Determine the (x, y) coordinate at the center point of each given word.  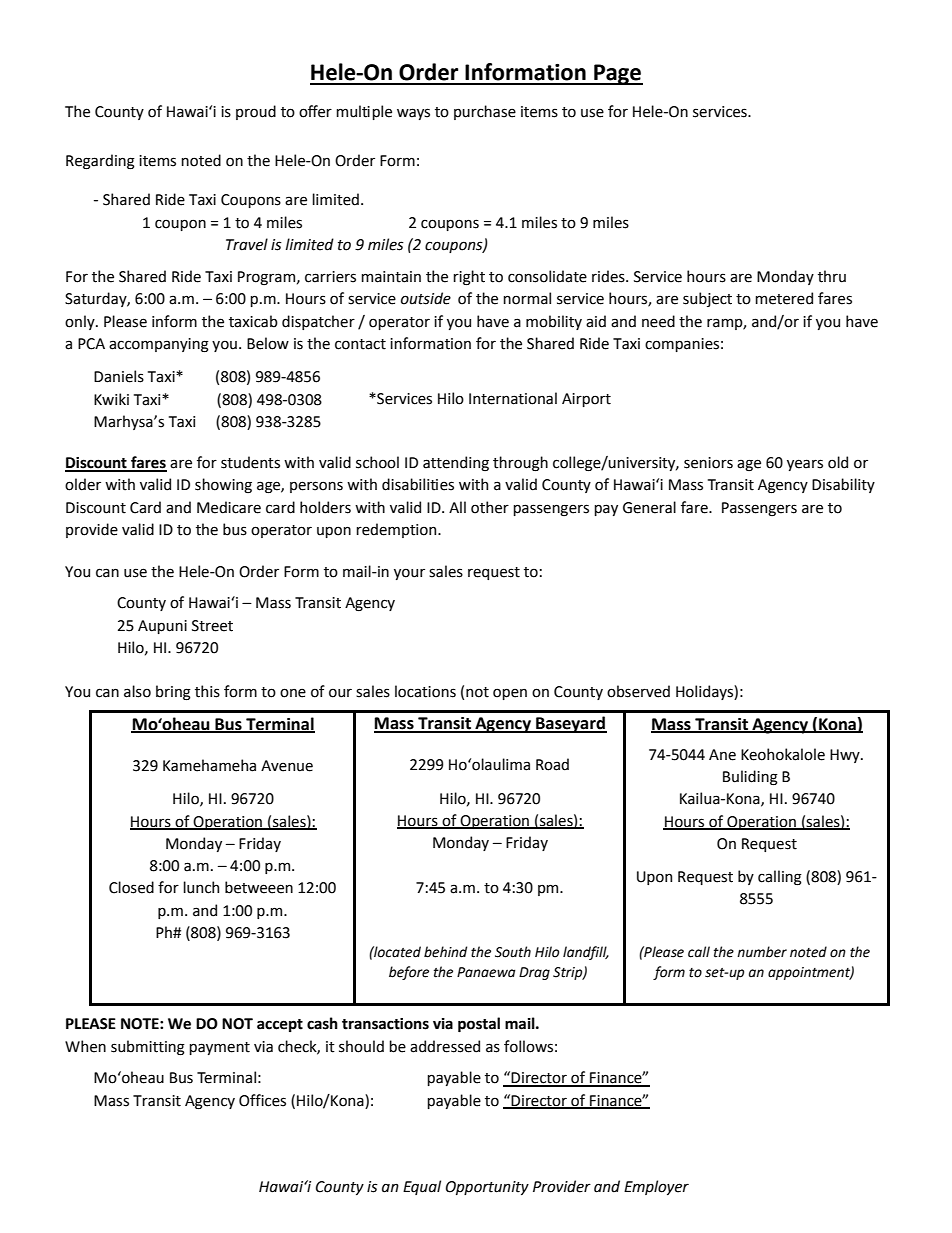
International (513, 398)
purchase (485, 112)
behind (445, 952)
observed (638, 691)
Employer (656, 1187)
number (762, 952)
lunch (201, 887)
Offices (262, 1100)
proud (256, 112)
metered (784, 298)
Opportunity (487, 1188)
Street (212, 626)
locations (425, 691)
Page (617, 74)
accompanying (159, 345)
